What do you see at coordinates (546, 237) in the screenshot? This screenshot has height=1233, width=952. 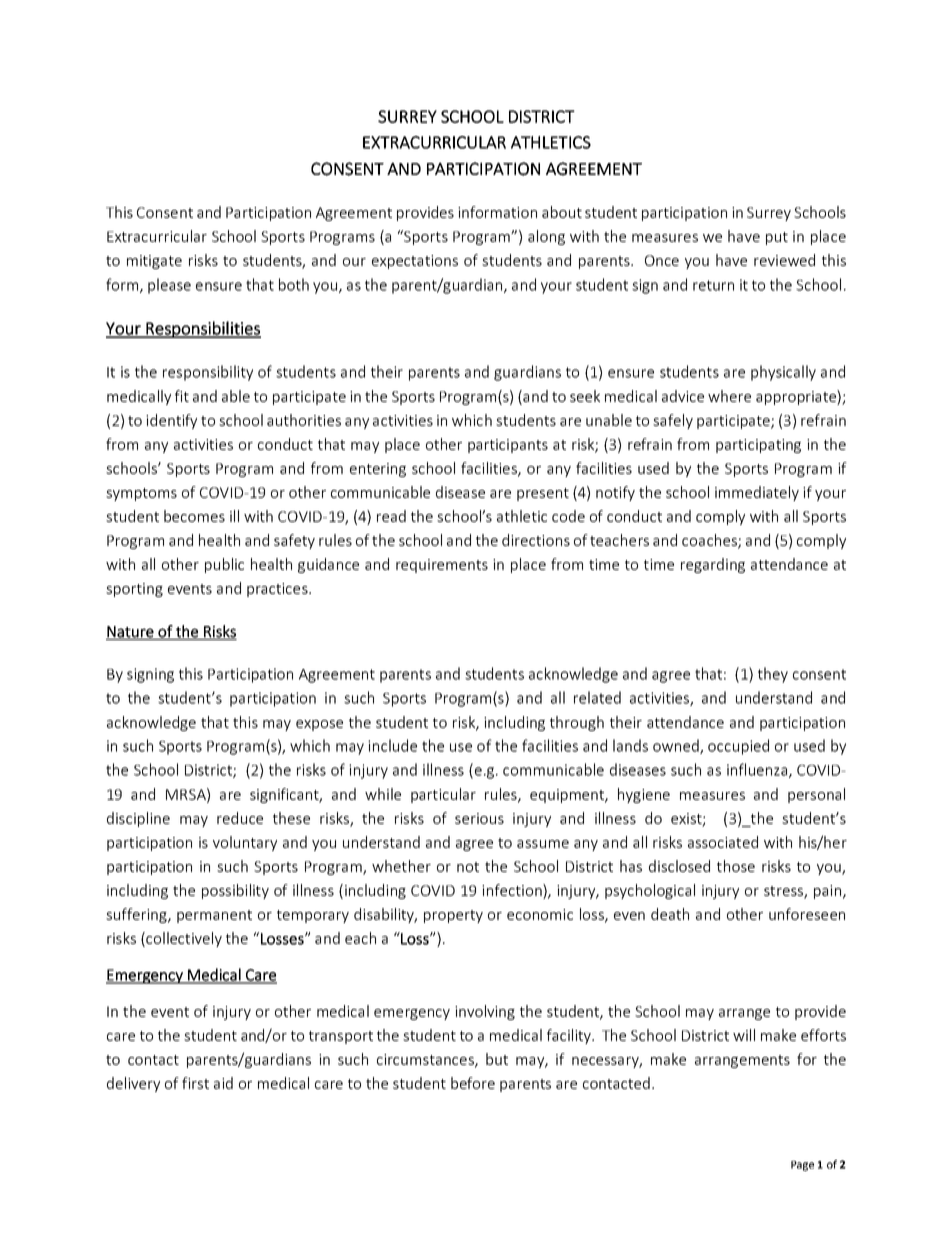 I see `along` at bounding box center [546, 237].
